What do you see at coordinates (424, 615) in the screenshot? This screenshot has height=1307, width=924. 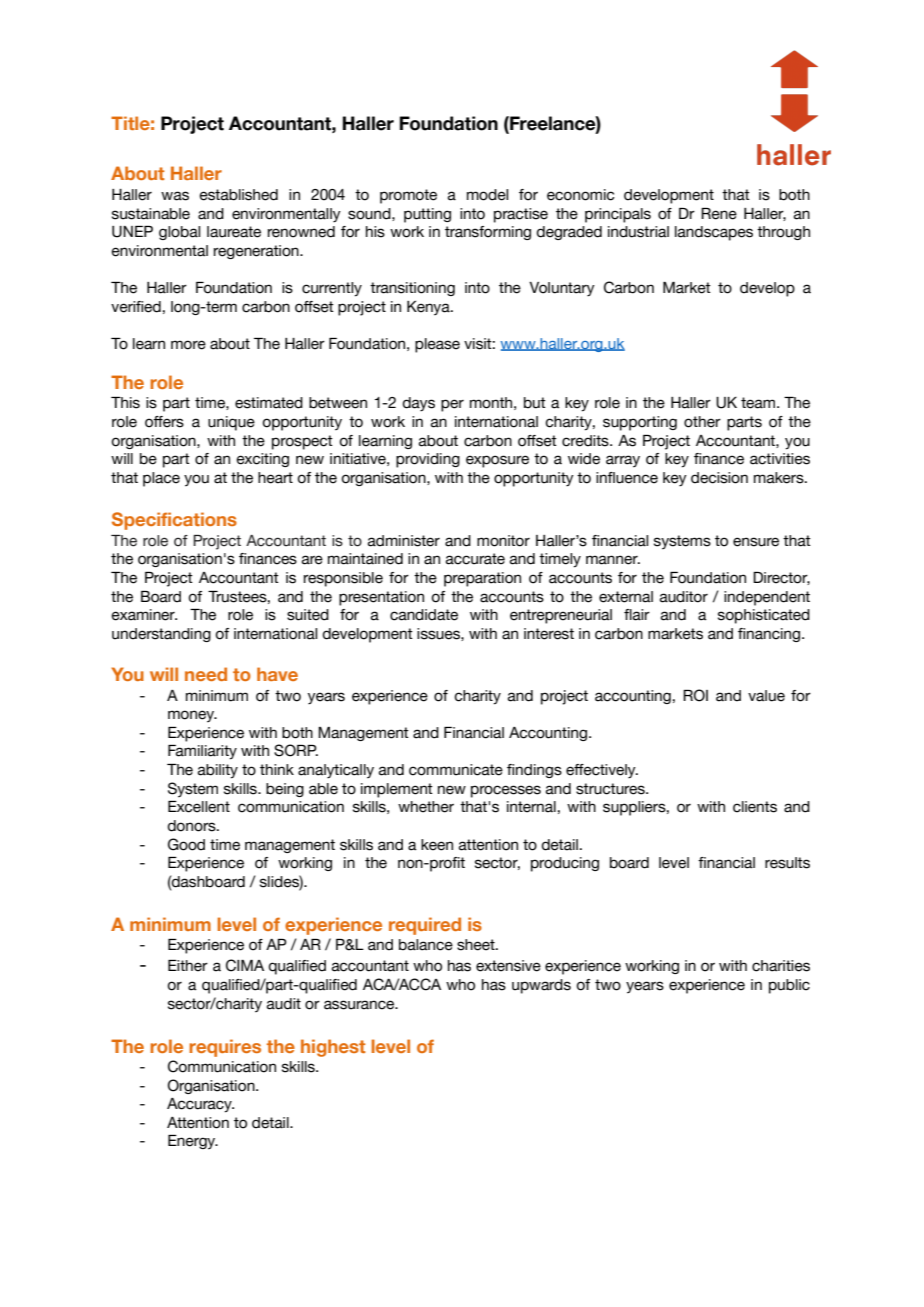 I see `candidate` at bounding box center [424, 615].
